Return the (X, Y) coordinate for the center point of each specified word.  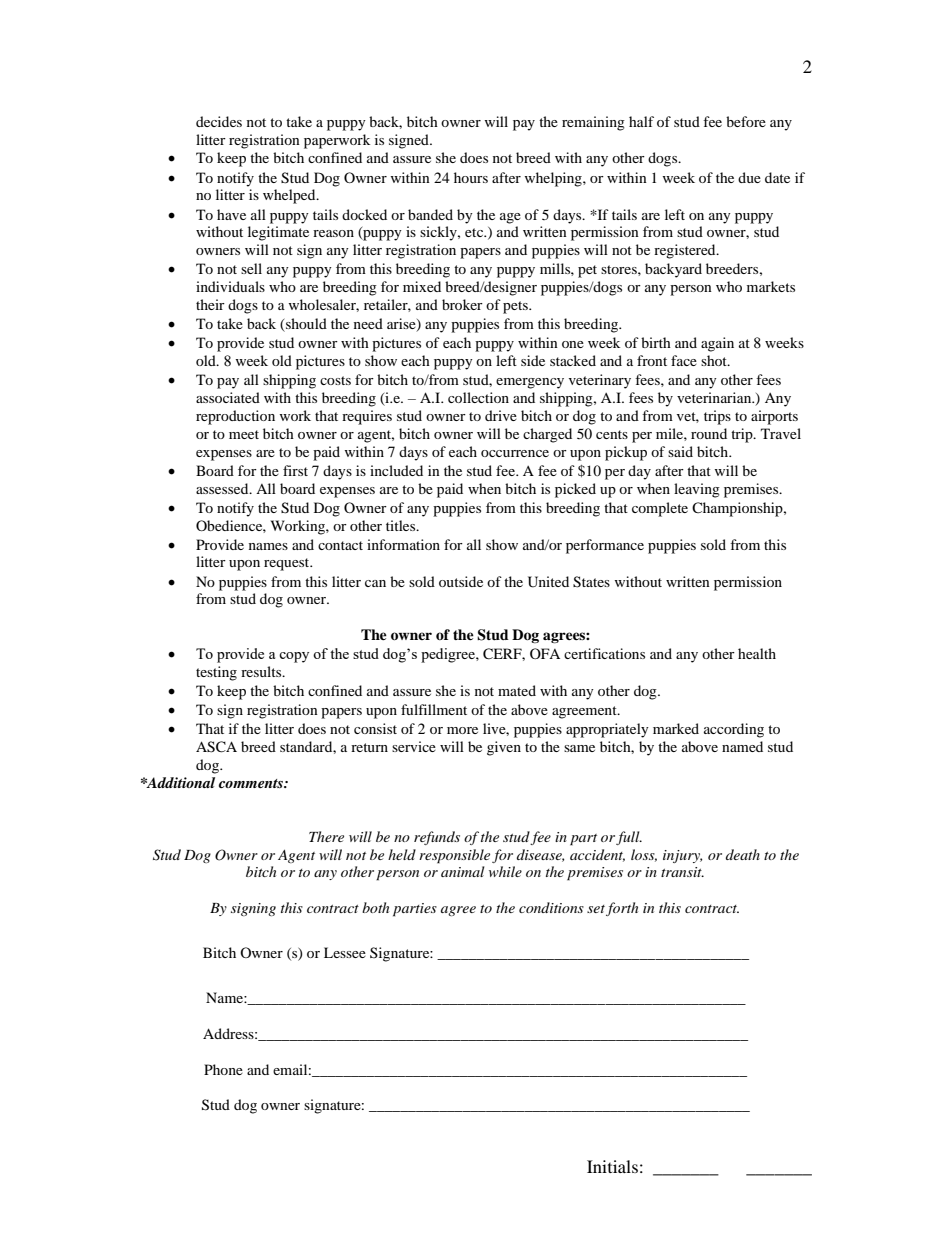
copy (294, 657)
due (749, 177)
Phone (223, 1069)
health (757, 653)
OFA (545, 653)
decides (219, 121)
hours (471, 177)
